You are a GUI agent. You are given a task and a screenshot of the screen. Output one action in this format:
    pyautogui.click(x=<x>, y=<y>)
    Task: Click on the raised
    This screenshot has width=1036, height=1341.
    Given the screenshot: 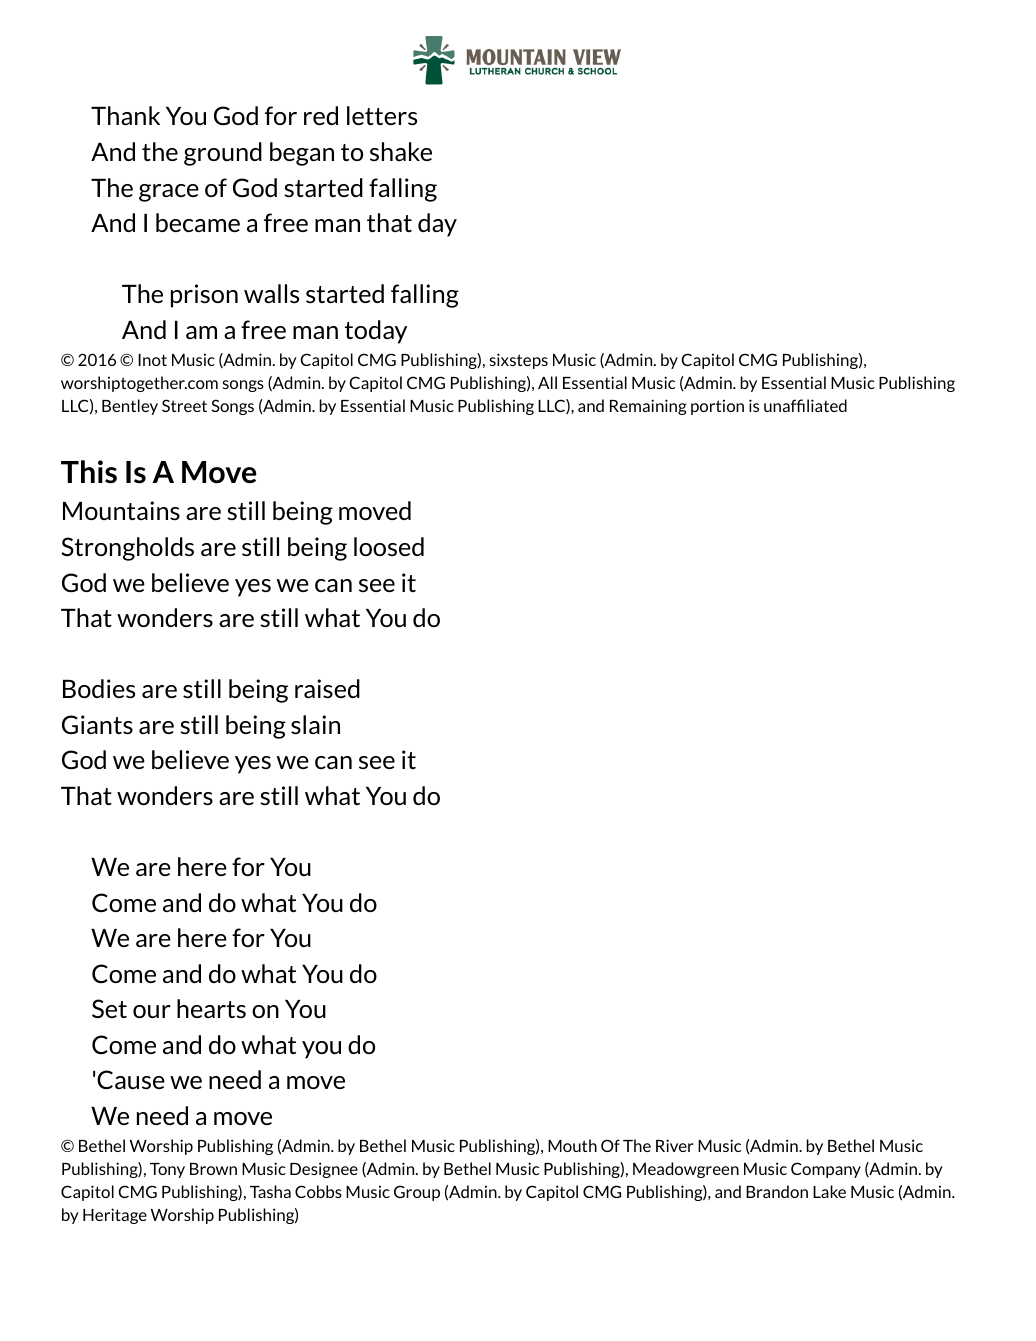 What is the action you would take?
    pyautogui.click(x=327, y=688)
